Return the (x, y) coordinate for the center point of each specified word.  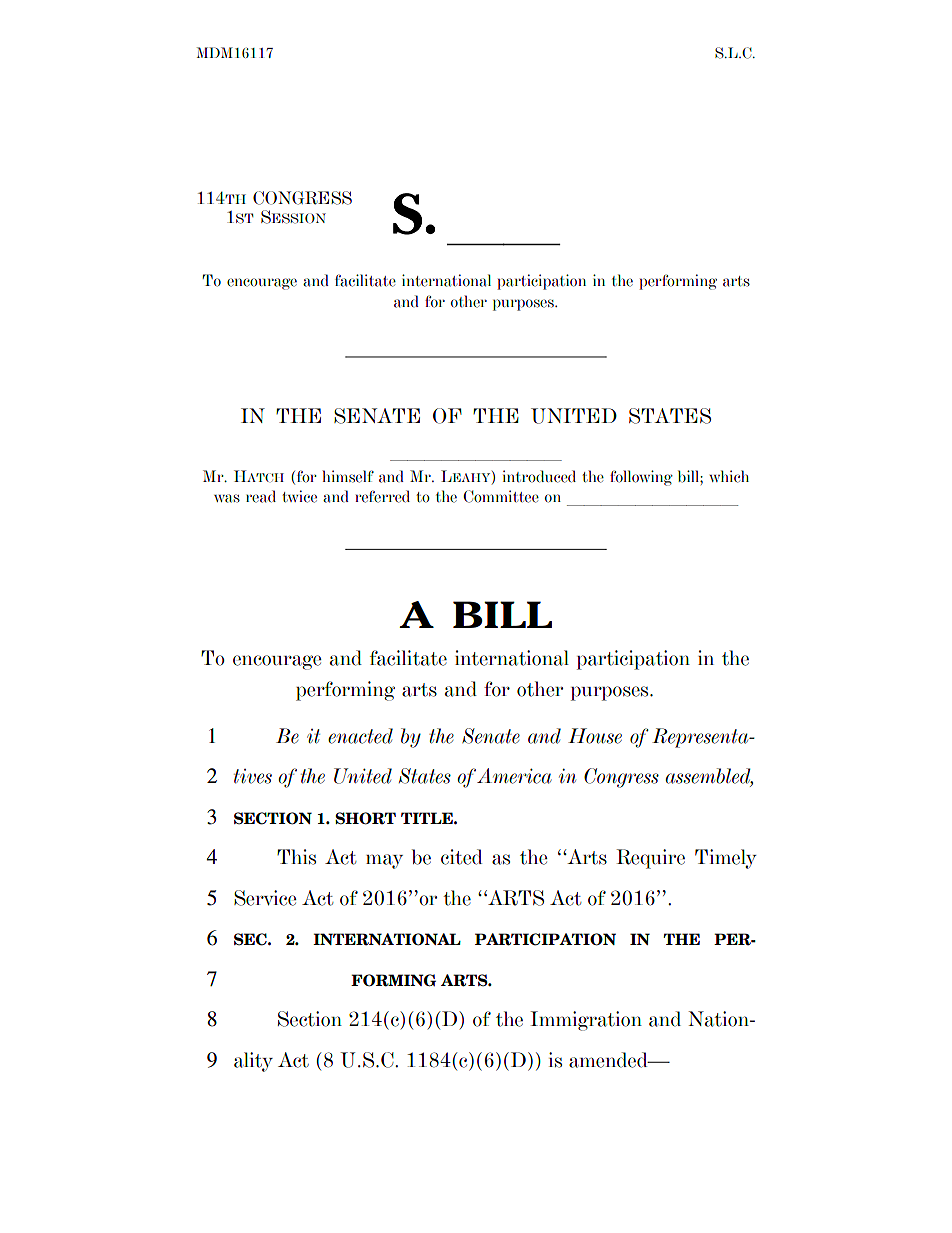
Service (265, 898)
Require (650, 859)
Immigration (586, 1021)
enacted (360, 736)
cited (462, 857)
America (514, 776)
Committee (501, 496)
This (296, 857)
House (595, 736)
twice (299, 496)
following (641, 478)
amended (609, 1060)
